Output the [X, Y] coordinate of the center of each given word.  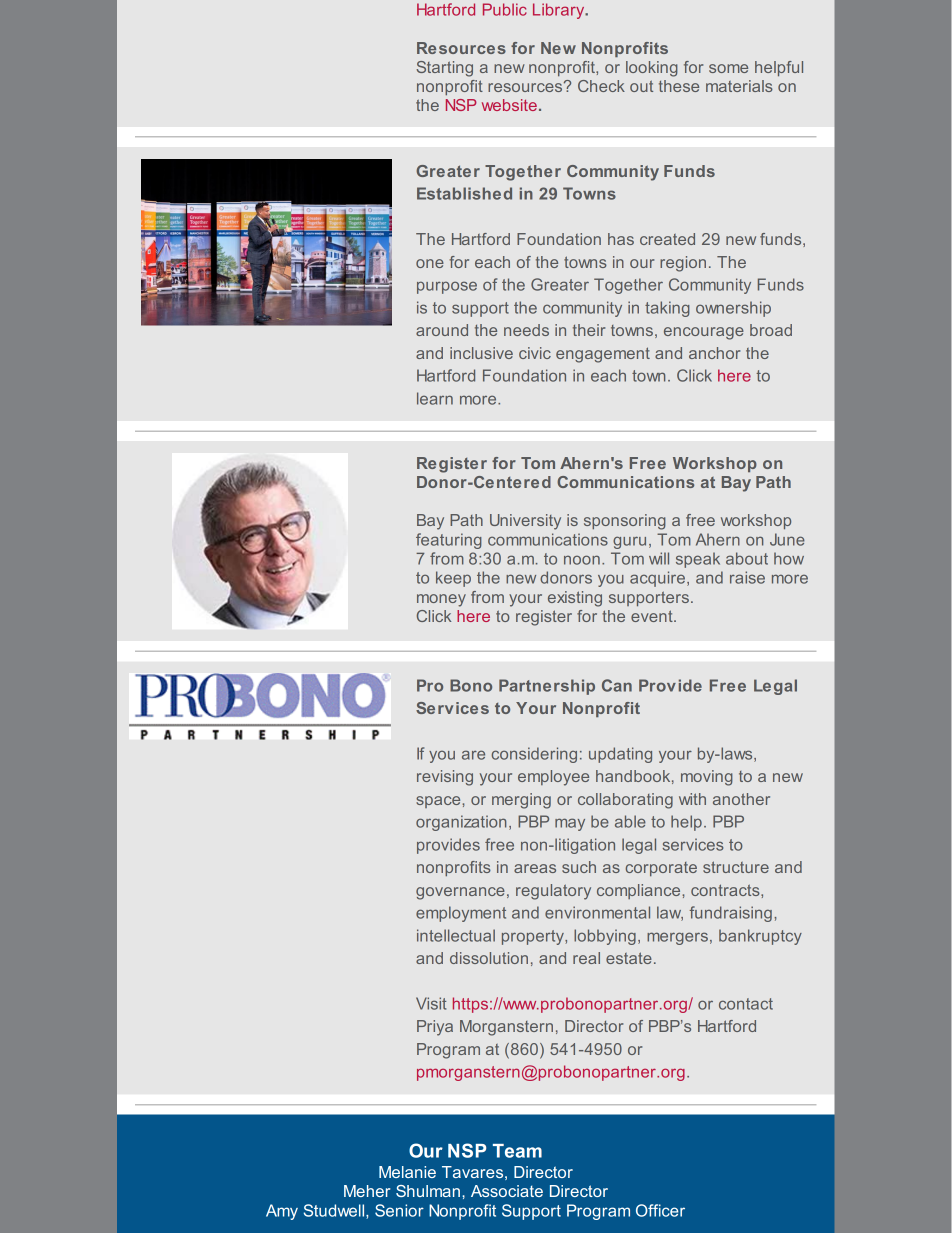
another [741, 799]
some [728, 68]
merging [521, 801]
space [439, 802]
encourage [704, 333]
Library [560, 11]
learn [435, 398]
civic [535, 353]
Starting [445, 69]
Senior [399, 1210]
